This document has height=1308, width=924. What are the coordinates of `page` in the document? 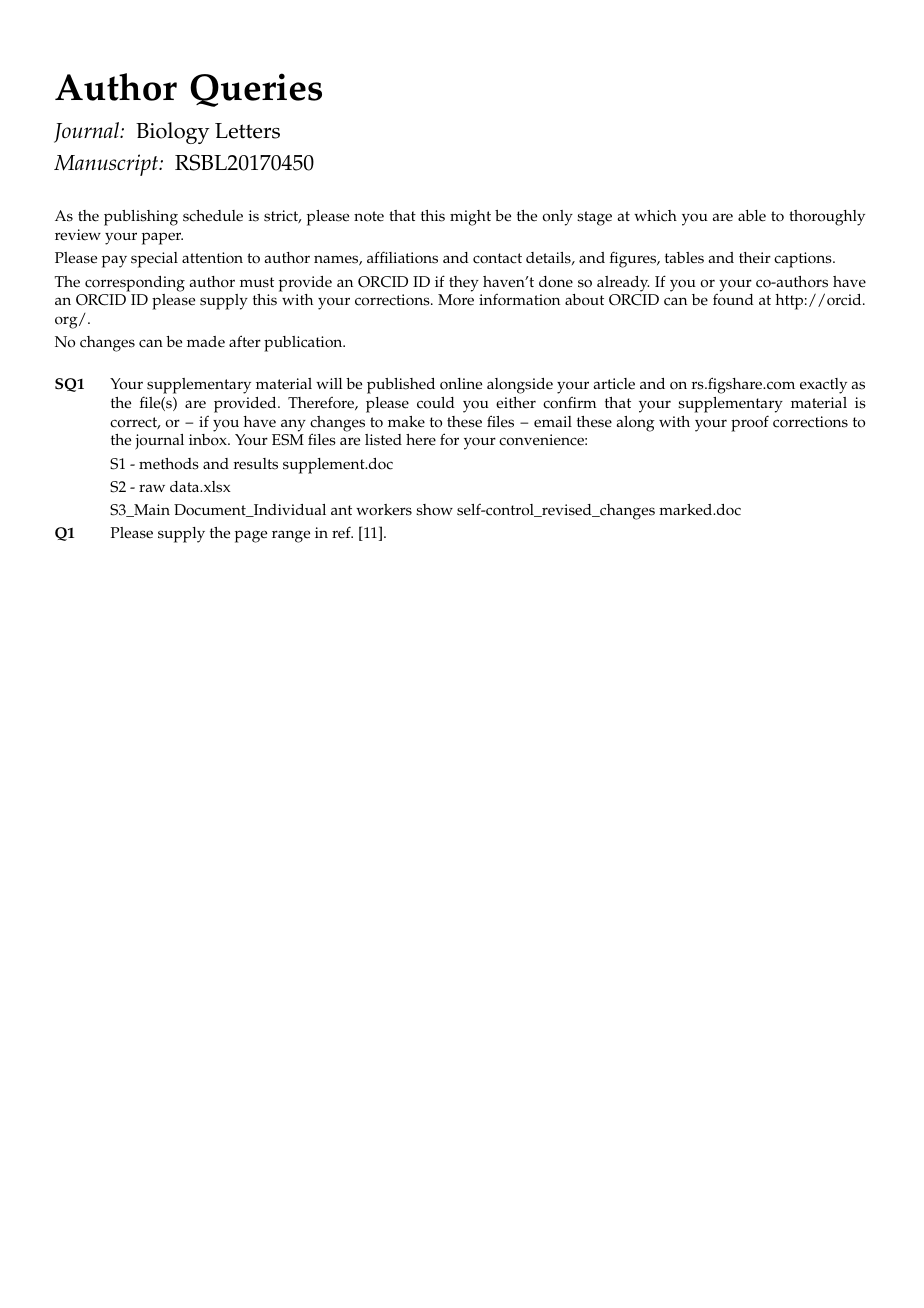 It's located at (251, 536).
